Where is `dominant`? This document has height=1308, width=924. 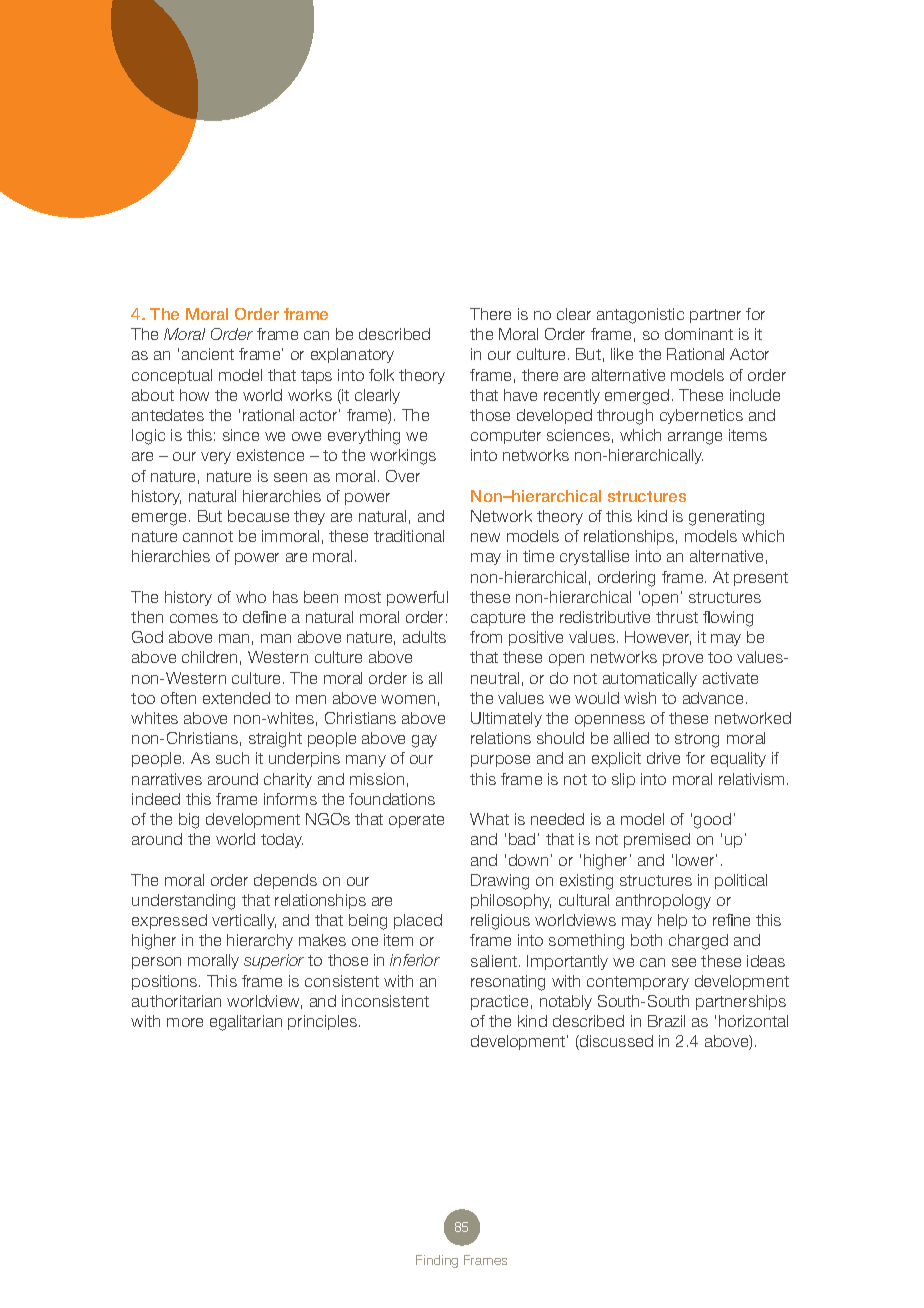 dominant is located at coordinates (699, 334).
